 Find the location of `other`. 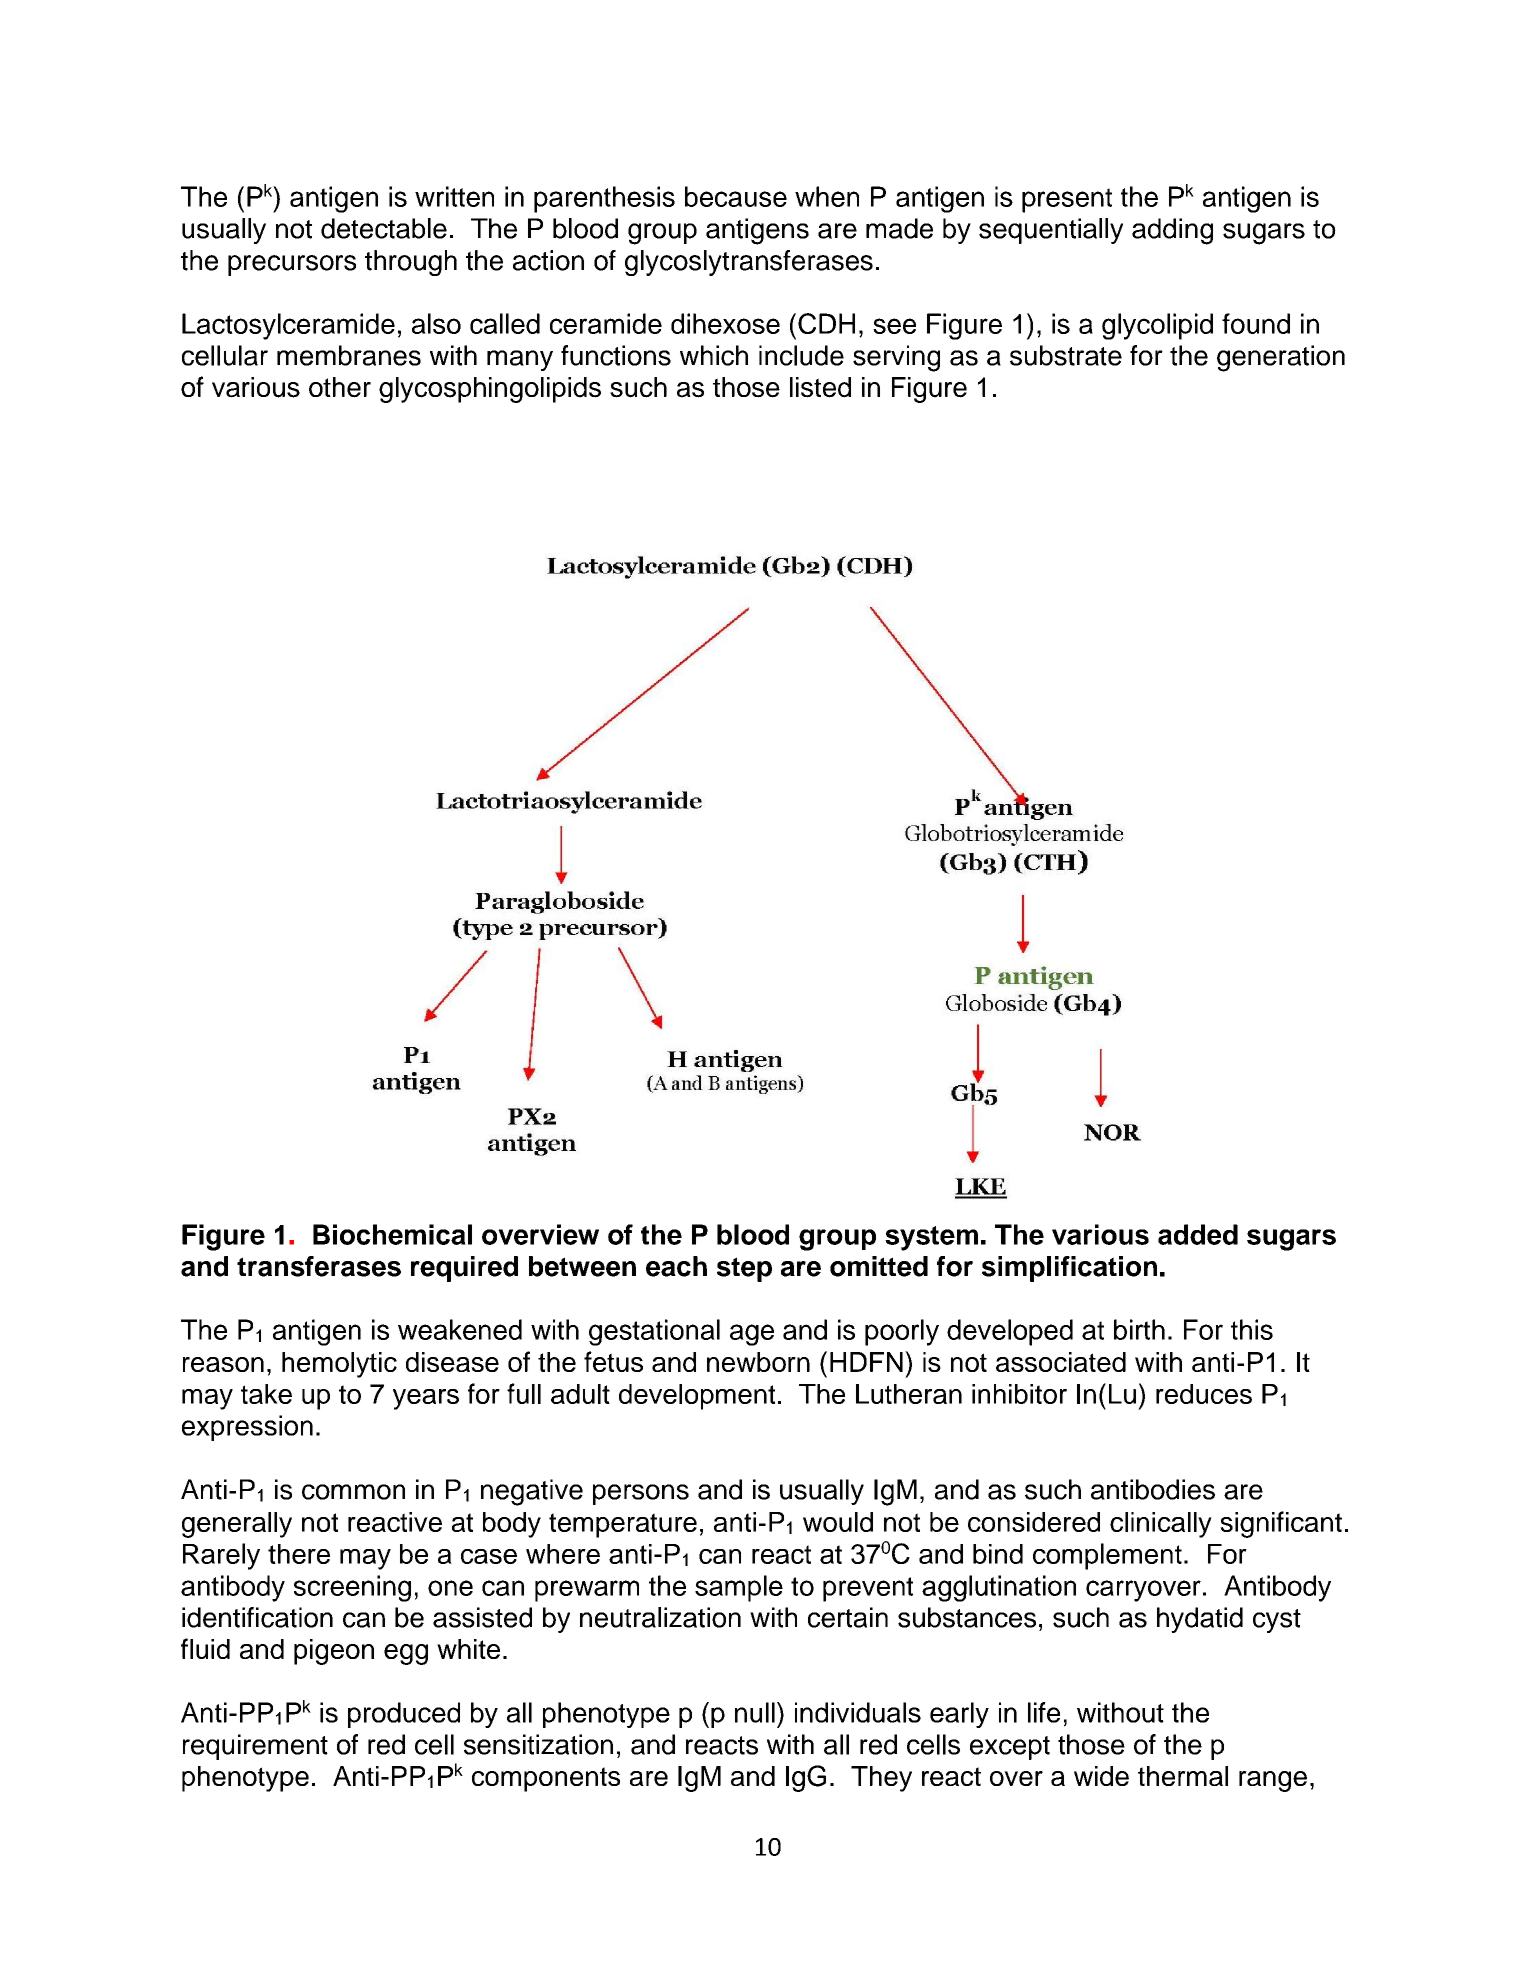

other is located at coordinates (340, 387).
